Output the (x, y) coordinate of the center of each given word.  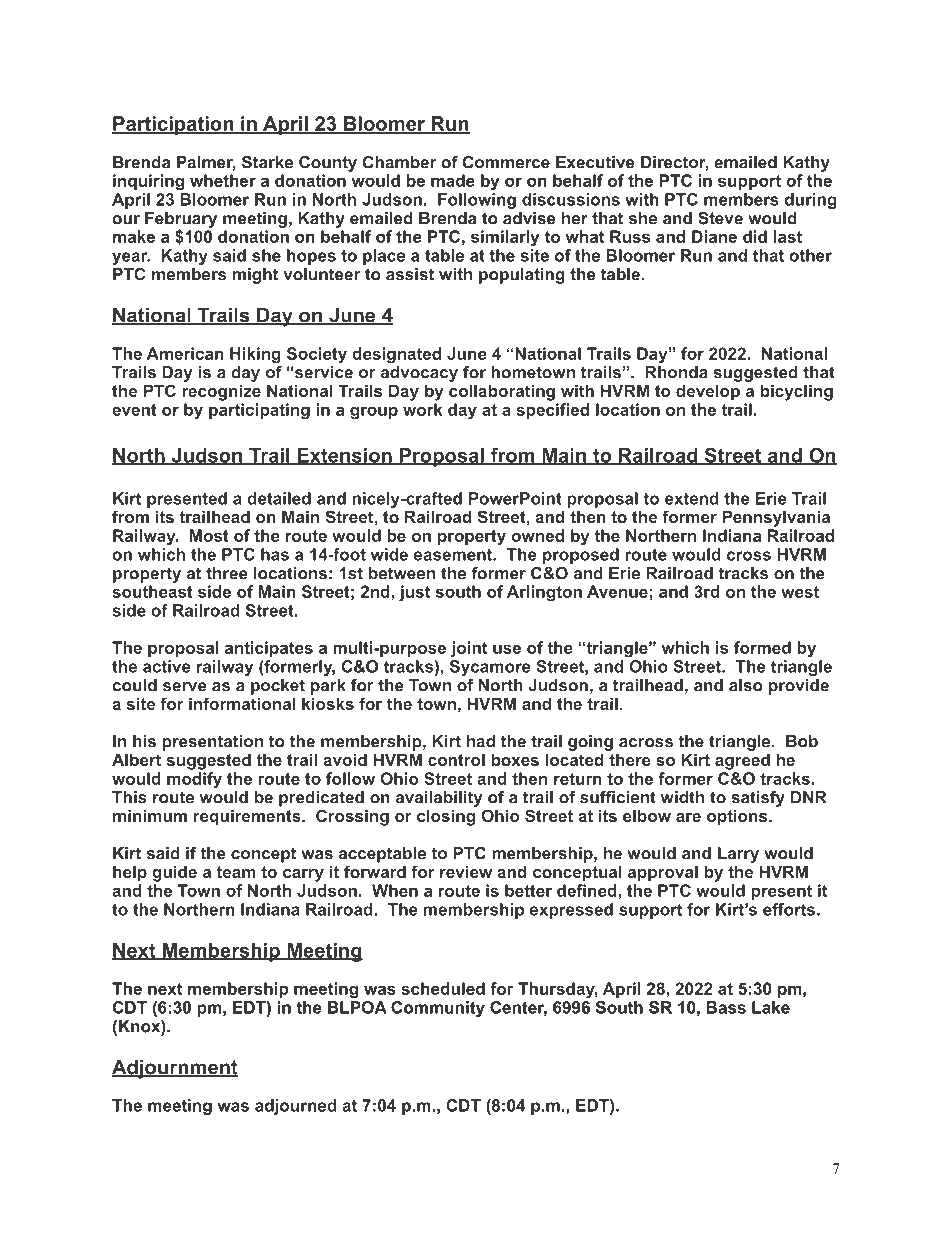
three (227, 573)
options (738, 817)
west (800, 592)
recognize (221, 392)
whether (223, 180)
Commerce (506, 162)
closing (446, 817)
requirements (248, 817)
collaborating (502, 392)
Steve (720, 218)
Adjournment (175, 1069)
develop (708, 392)
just (414, 593)
